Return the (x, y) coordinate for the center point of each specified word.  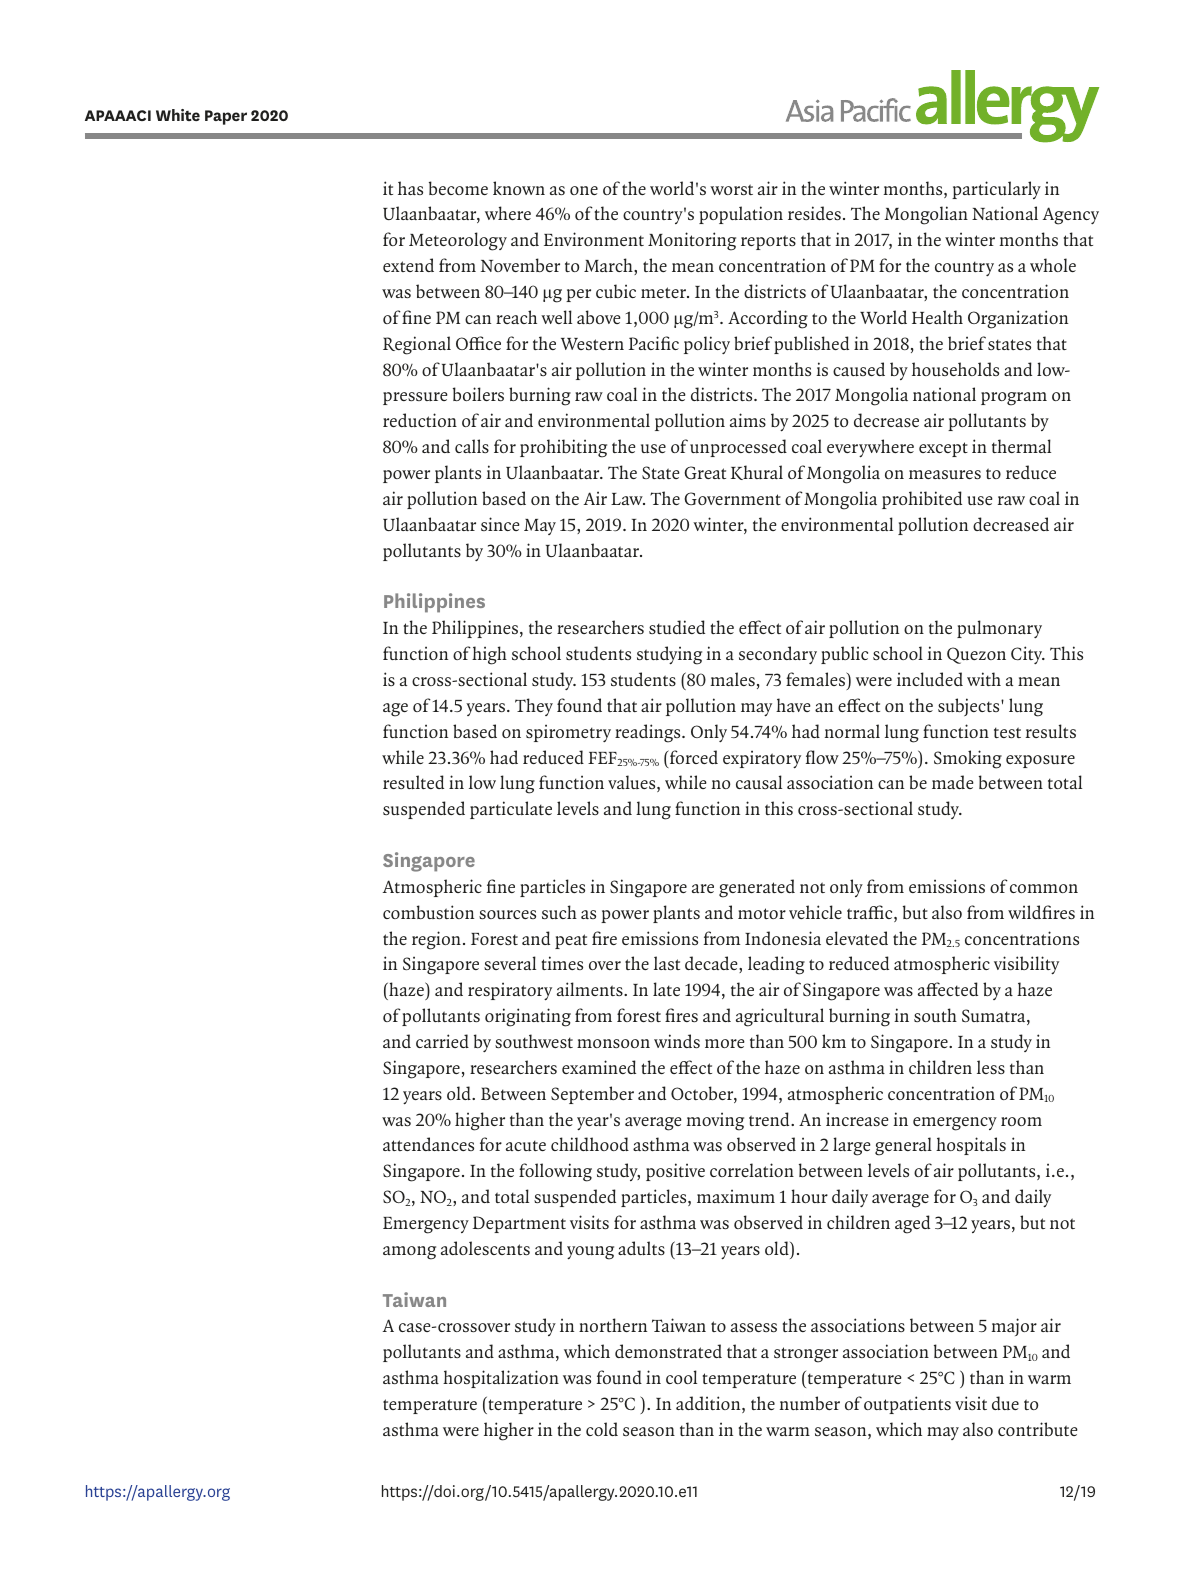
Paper (226, 117)
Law (628, 499)
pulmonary (999, 629)
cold (602, 1429)
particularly (996, 190)
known (519, 188)
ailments (591, 989)
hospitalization (501, 1379)
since (500, 524)
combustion (428, 912)
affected (948, 989)
